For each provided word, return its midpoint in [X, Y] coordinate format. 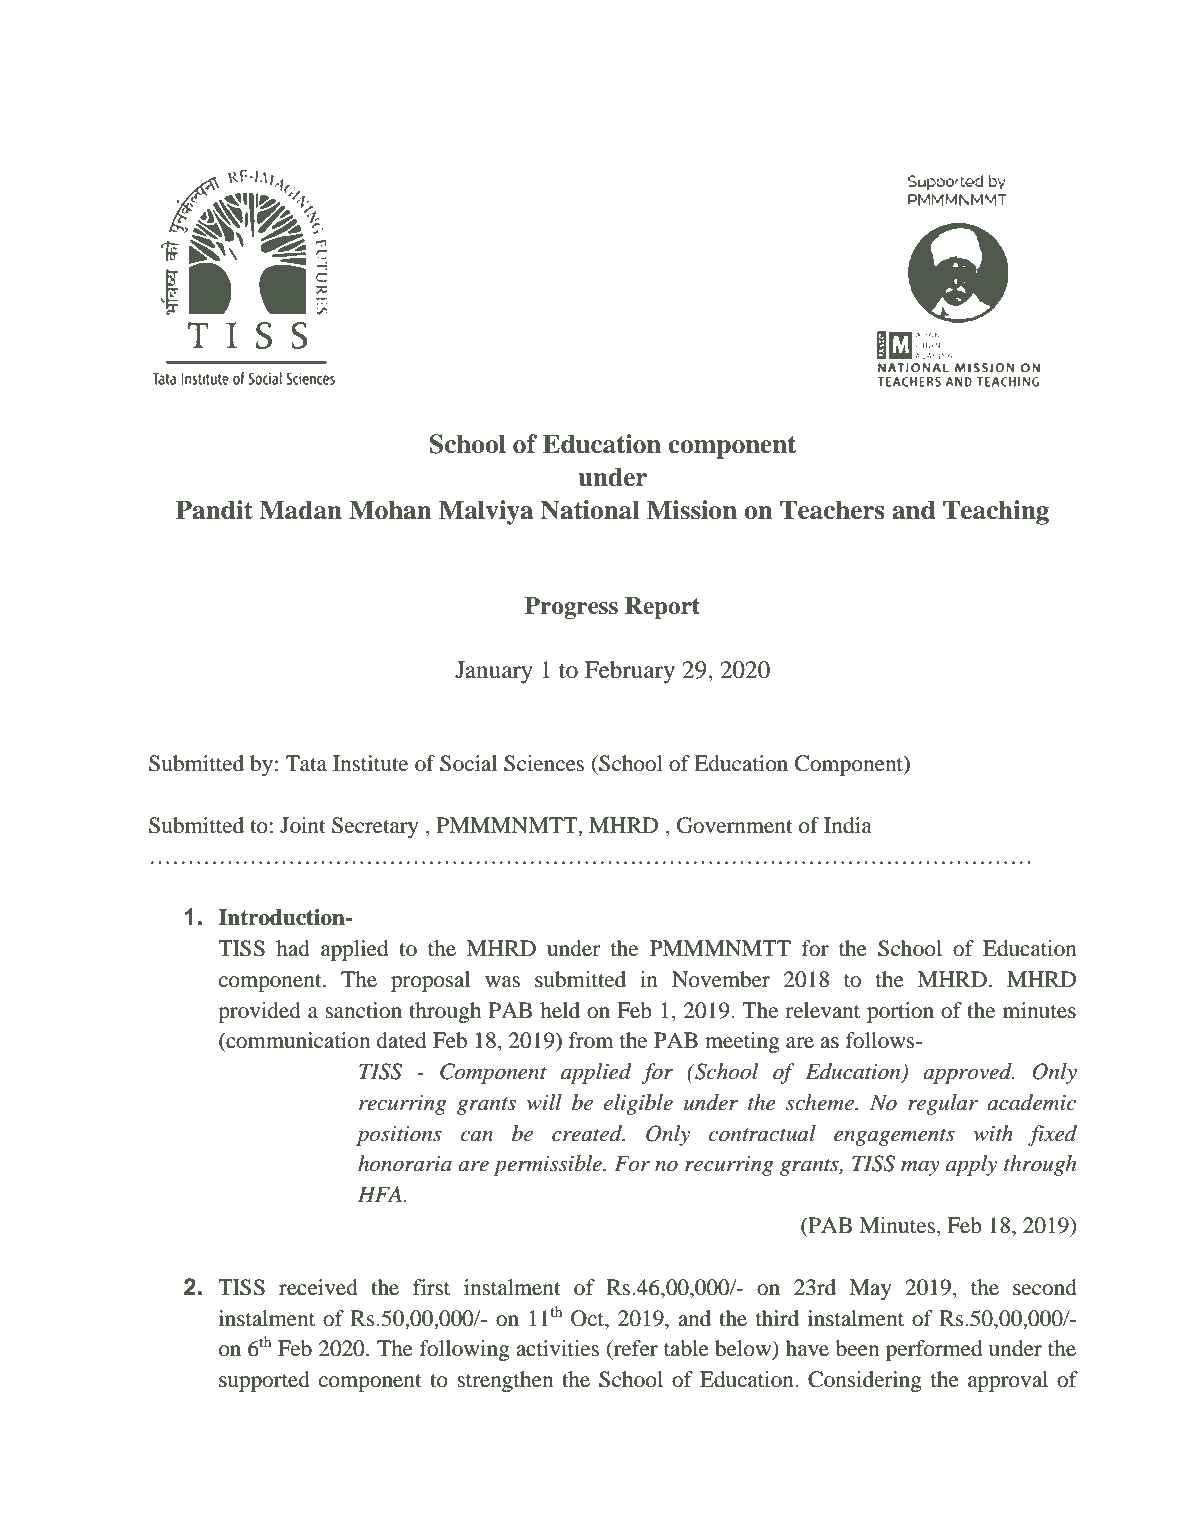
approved [968, 1073]
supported [264, 1381]
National [590, 510]
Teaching [996, 512]
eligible [638, 1104]
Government [735, 825]
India [848, 825]
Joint [303, 825]
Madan [300, 510]
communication [297, 1041]
